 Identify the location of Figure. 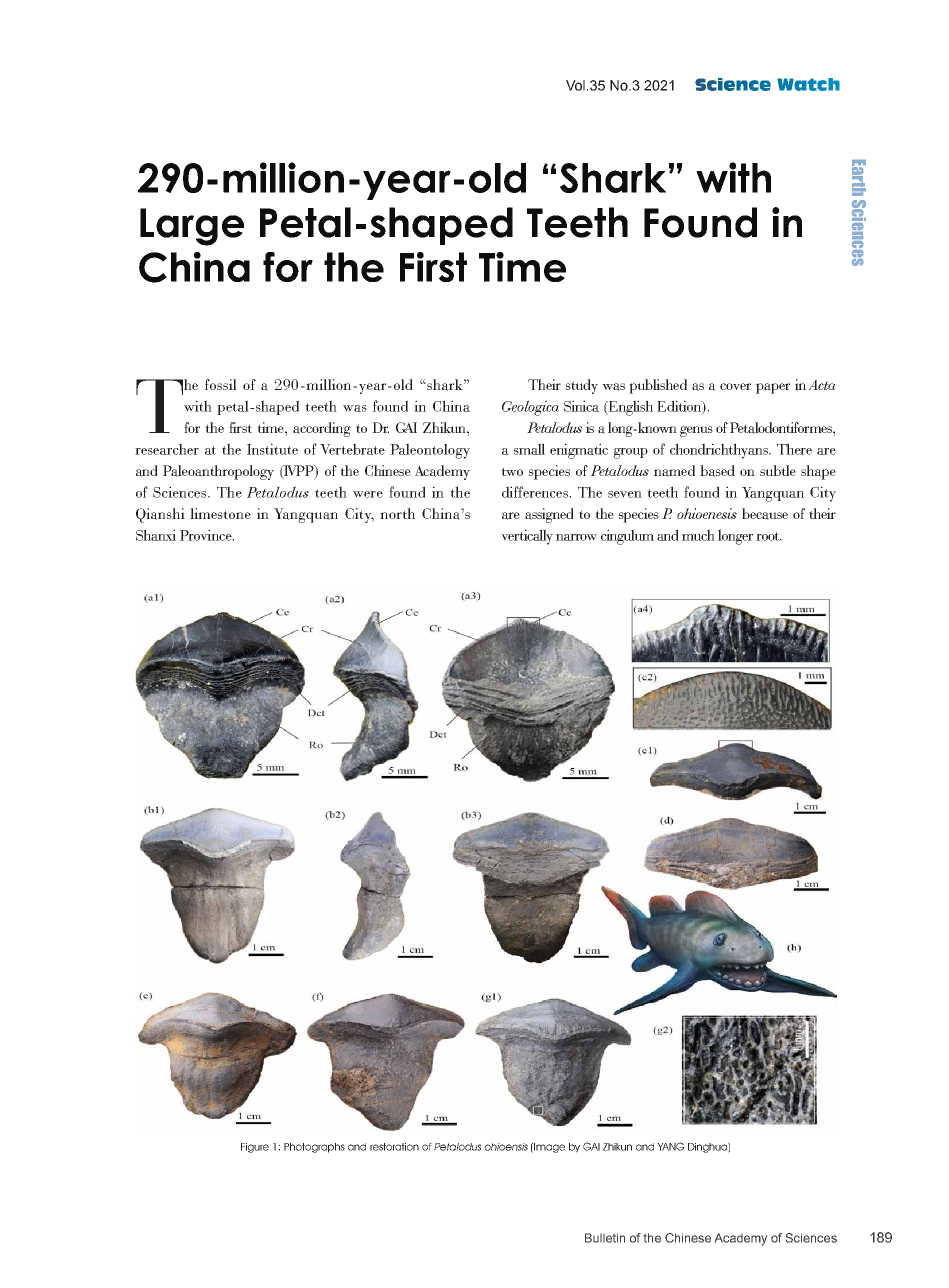
(255, 1148).
